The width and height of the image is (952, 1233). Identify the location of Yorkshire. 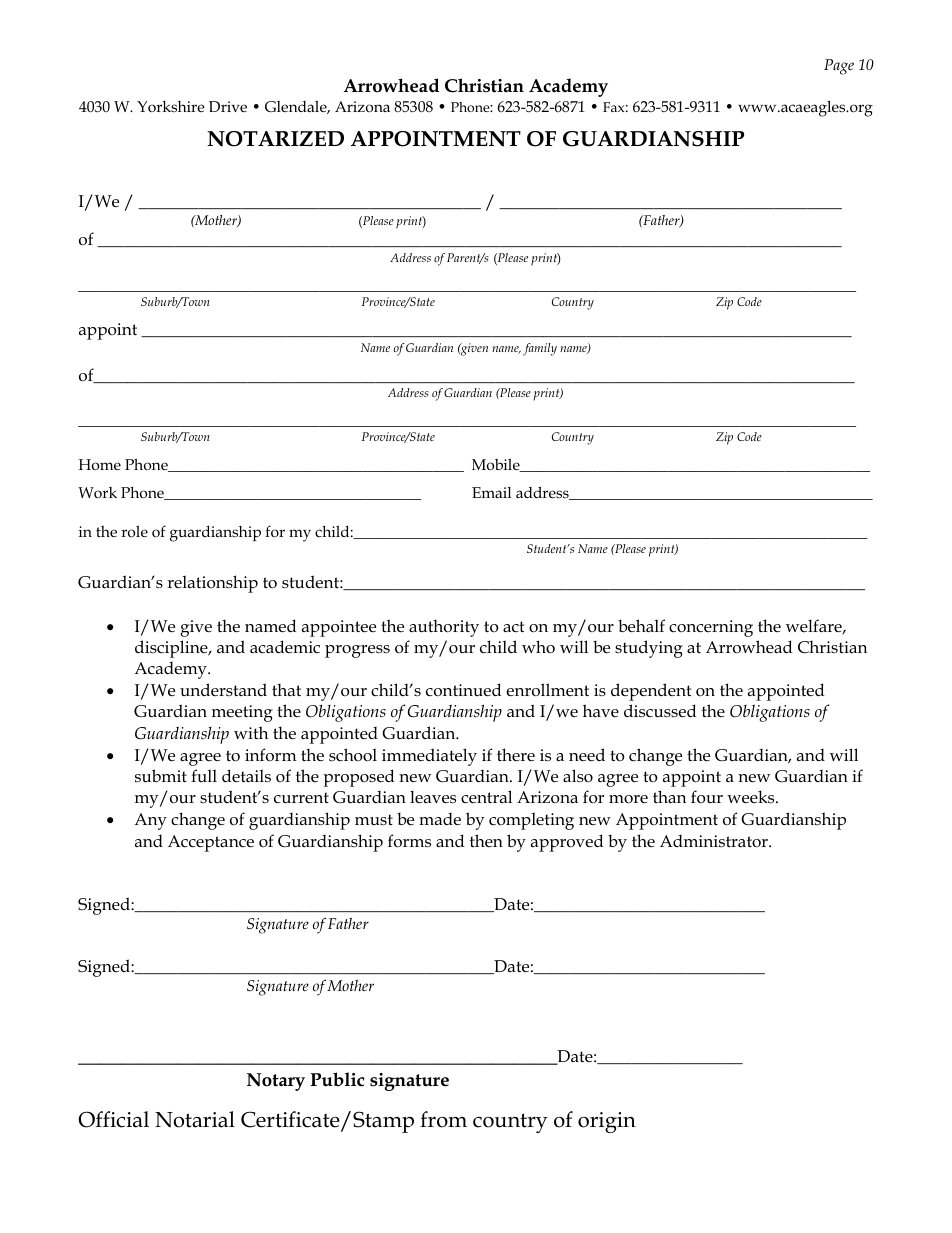
(171, 107).
